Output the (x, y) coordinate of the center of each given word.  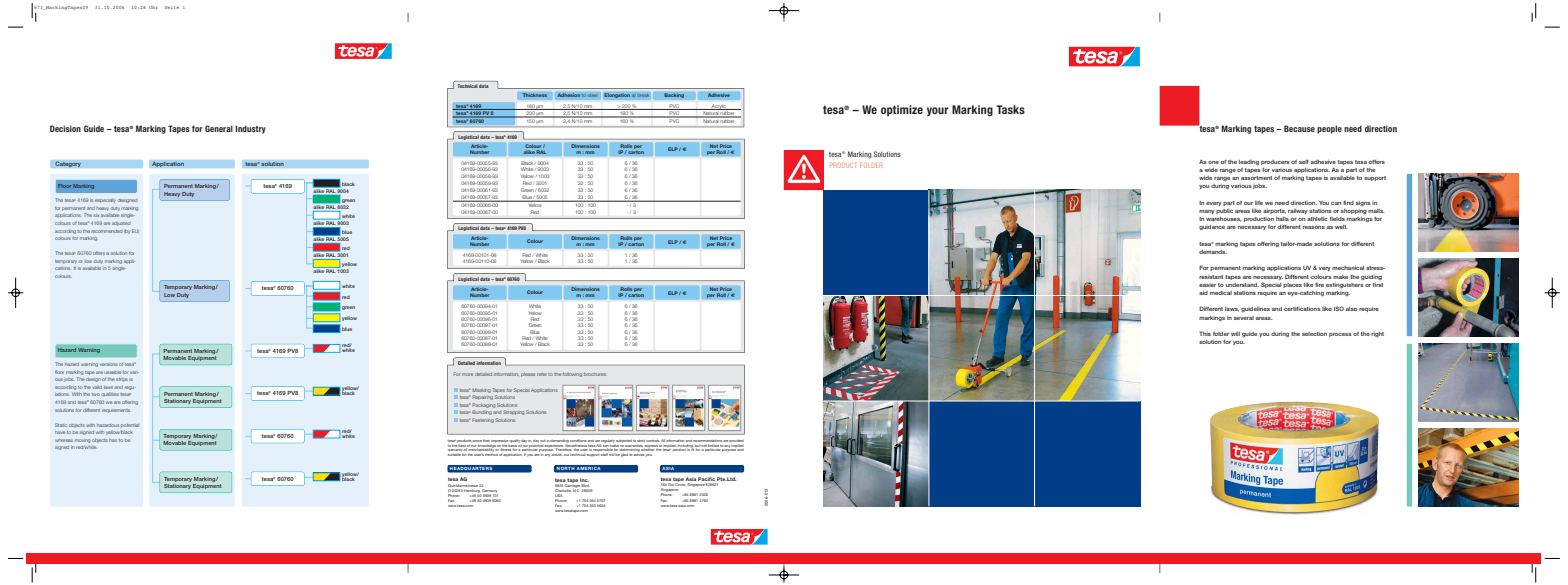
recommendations (707, 441)
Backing (674, 95)
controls (653, 441)
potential (130, 426)
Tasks (1010, 109)
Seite (171, 7)
